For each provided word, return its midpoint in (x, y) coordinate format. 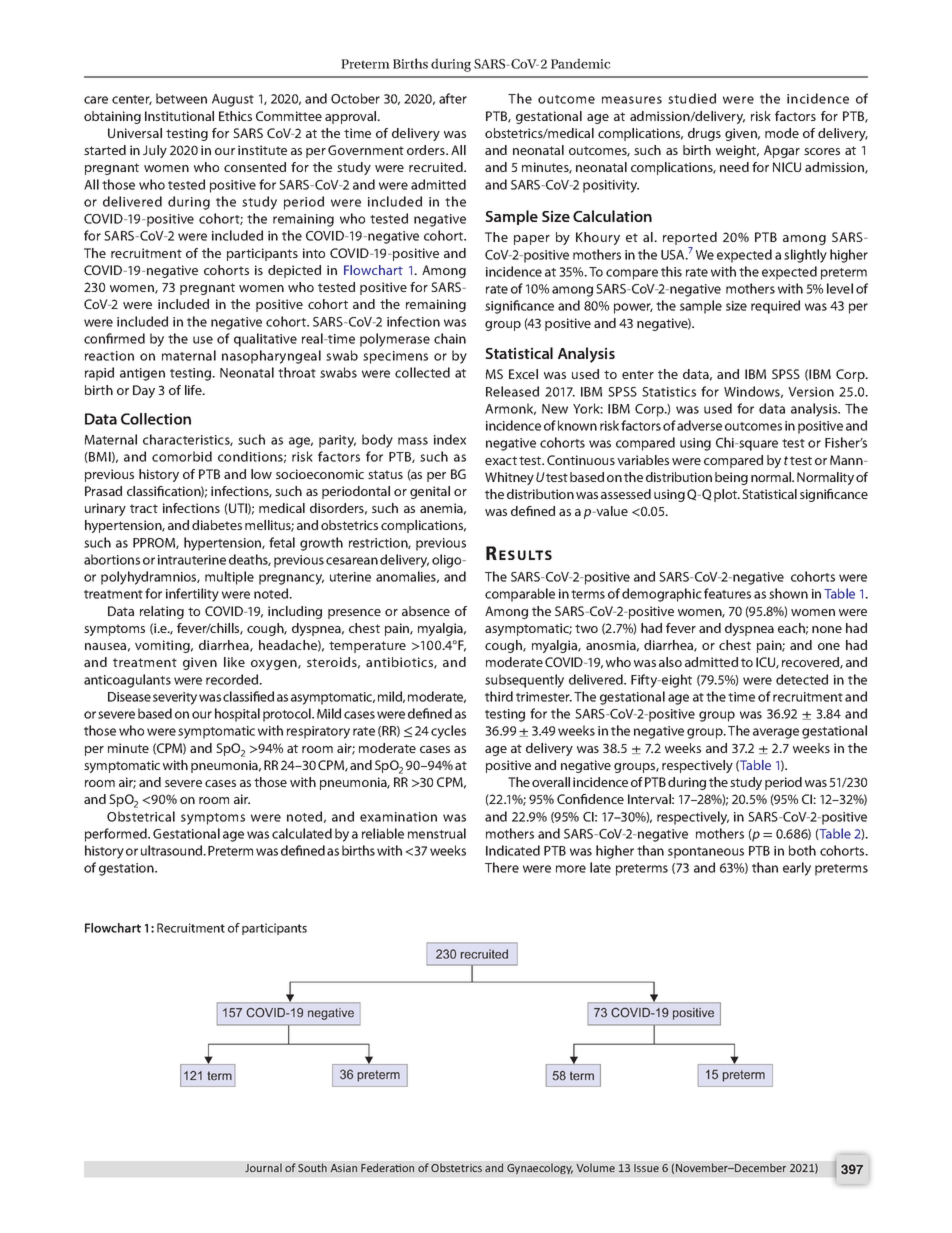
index (450, 439)
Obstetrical (141, 816)
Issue (646, 1168)
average (776, 733)
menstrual (437, 833)
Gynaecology (540, 1169)
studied (692, 98)
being (731, 478)
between (181, 98)
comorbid (182, 456)
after (453, 98)
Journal (263, 1167)
